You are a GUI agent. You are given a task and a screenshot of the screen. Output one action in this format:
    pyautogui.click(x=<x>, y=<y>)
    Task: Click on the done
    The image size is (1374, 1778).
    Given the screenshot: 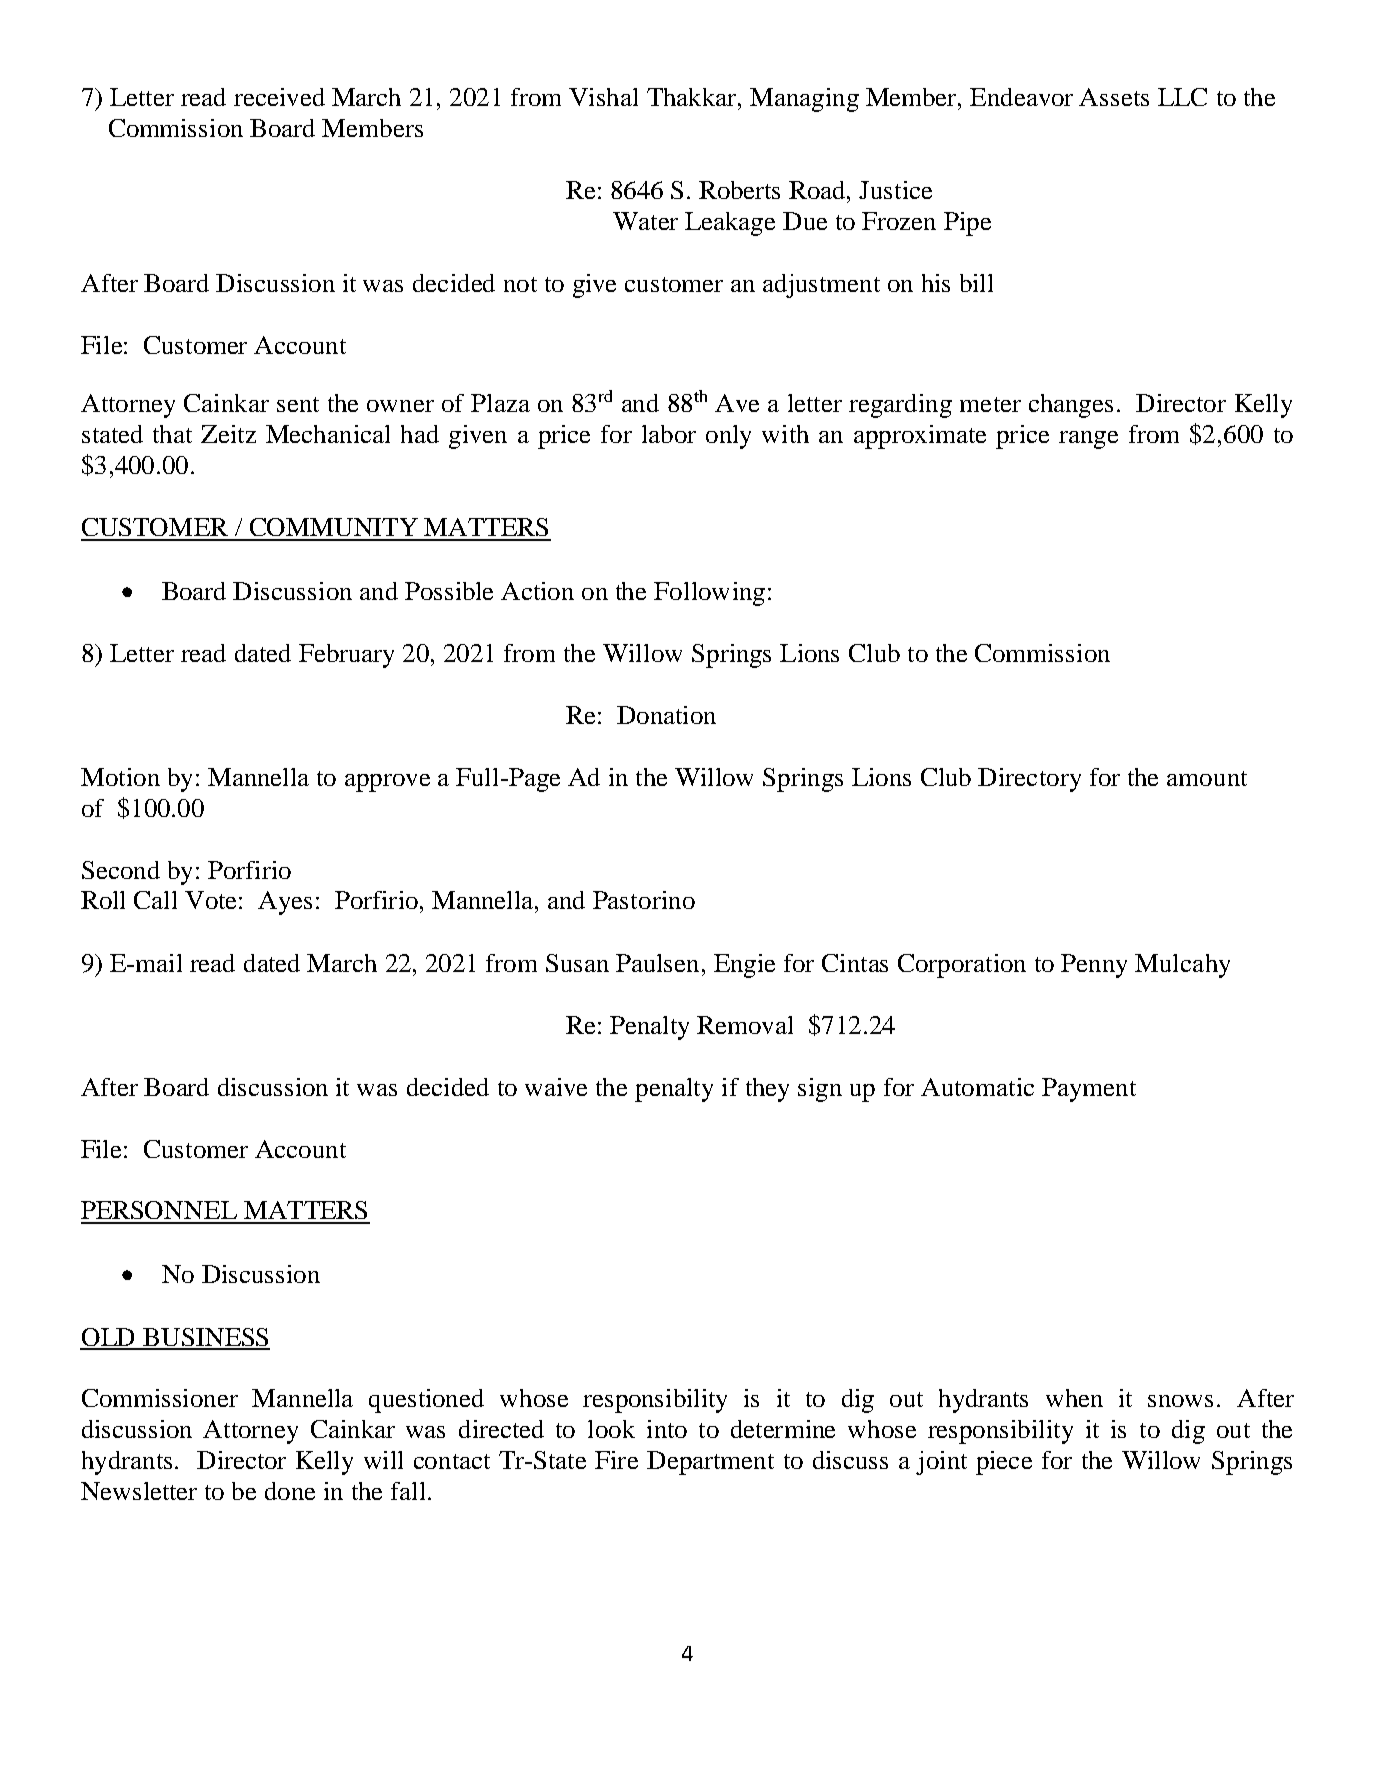 What is the action you would take?
    pyautogui.click(x=290, y=1491)
